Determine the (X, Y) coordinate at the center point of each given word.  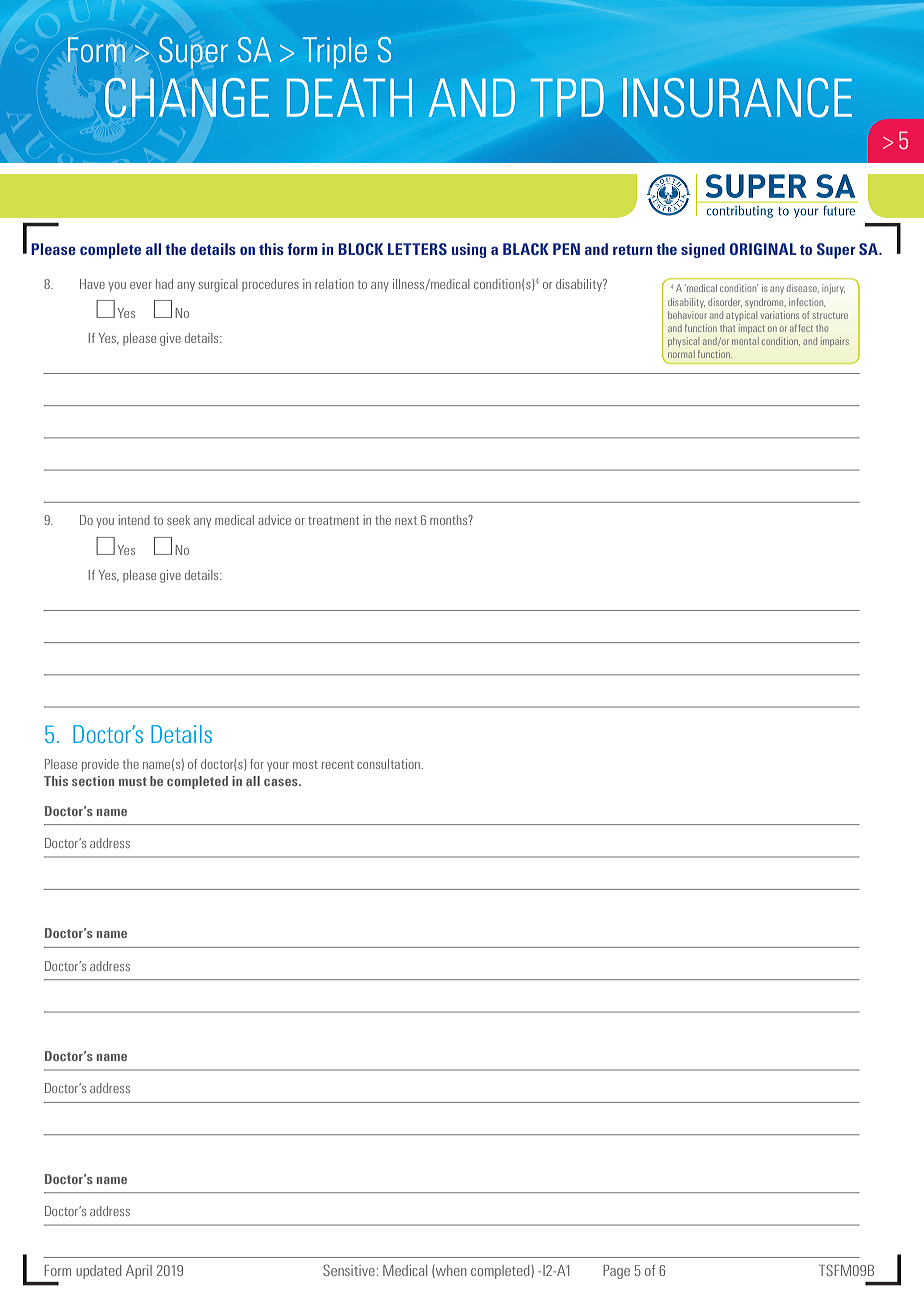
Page (616, 1272)
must (133, 781)
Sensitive (349, 1270)
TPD (567, 97)
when (450, 1271)
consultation (389, 764)
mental (745, 341)
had (164, 284)
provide (100, 765)
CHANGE (187, 98)
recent (338, 764)
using (469, 250)
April (139, 1272)
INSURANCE (737, 98)
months (450, 520)
